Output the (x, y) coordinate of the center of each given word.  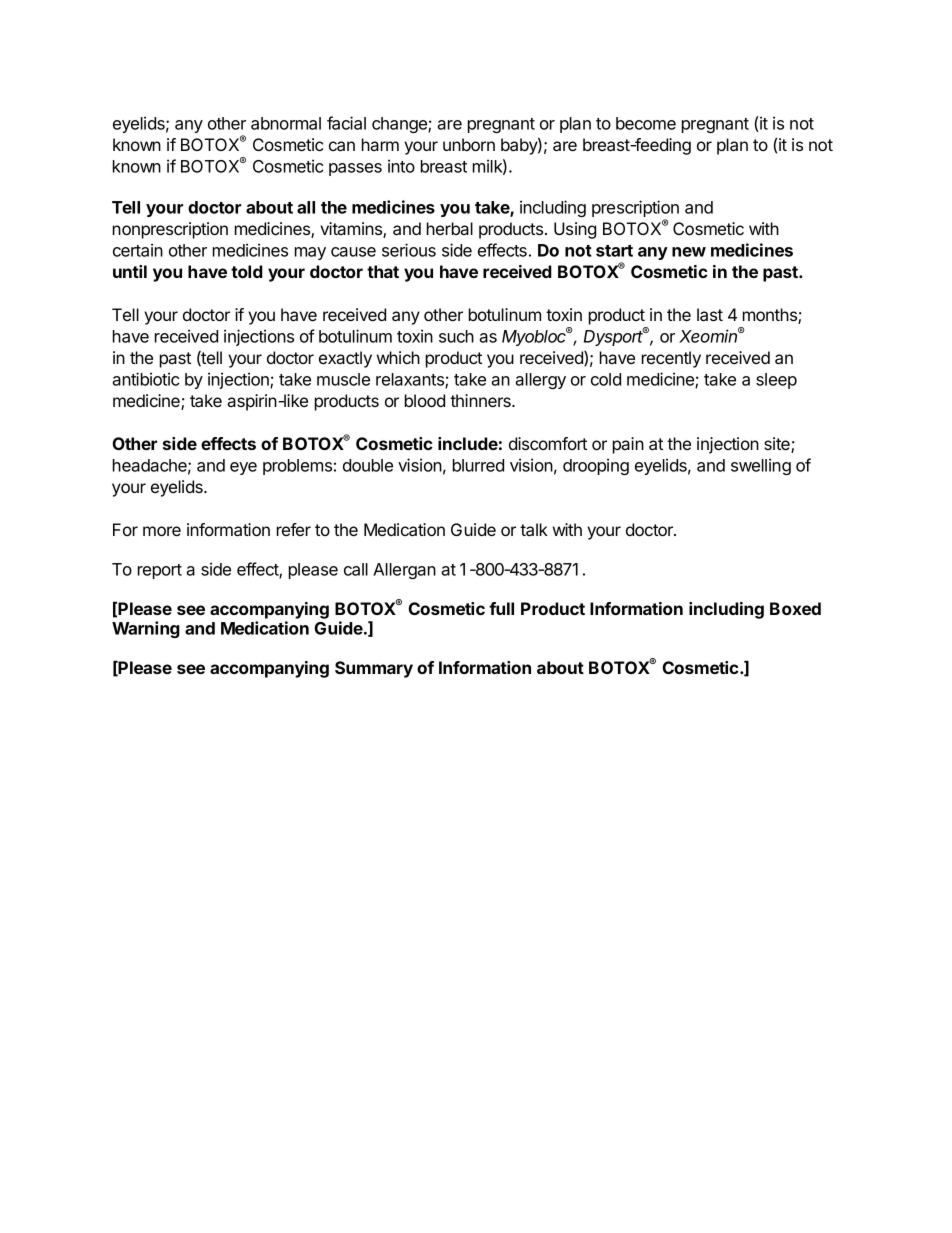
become (646, 123)
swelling (761, 466)
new (689, 252)
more (162, 531)
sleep (776, 381)
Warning (146, 629)
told (247, 271)
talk (534, 529)
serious (409, 250)
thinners (481, 400)
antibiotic (146, 379)
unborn (469, 144)
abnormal (286, 123)
